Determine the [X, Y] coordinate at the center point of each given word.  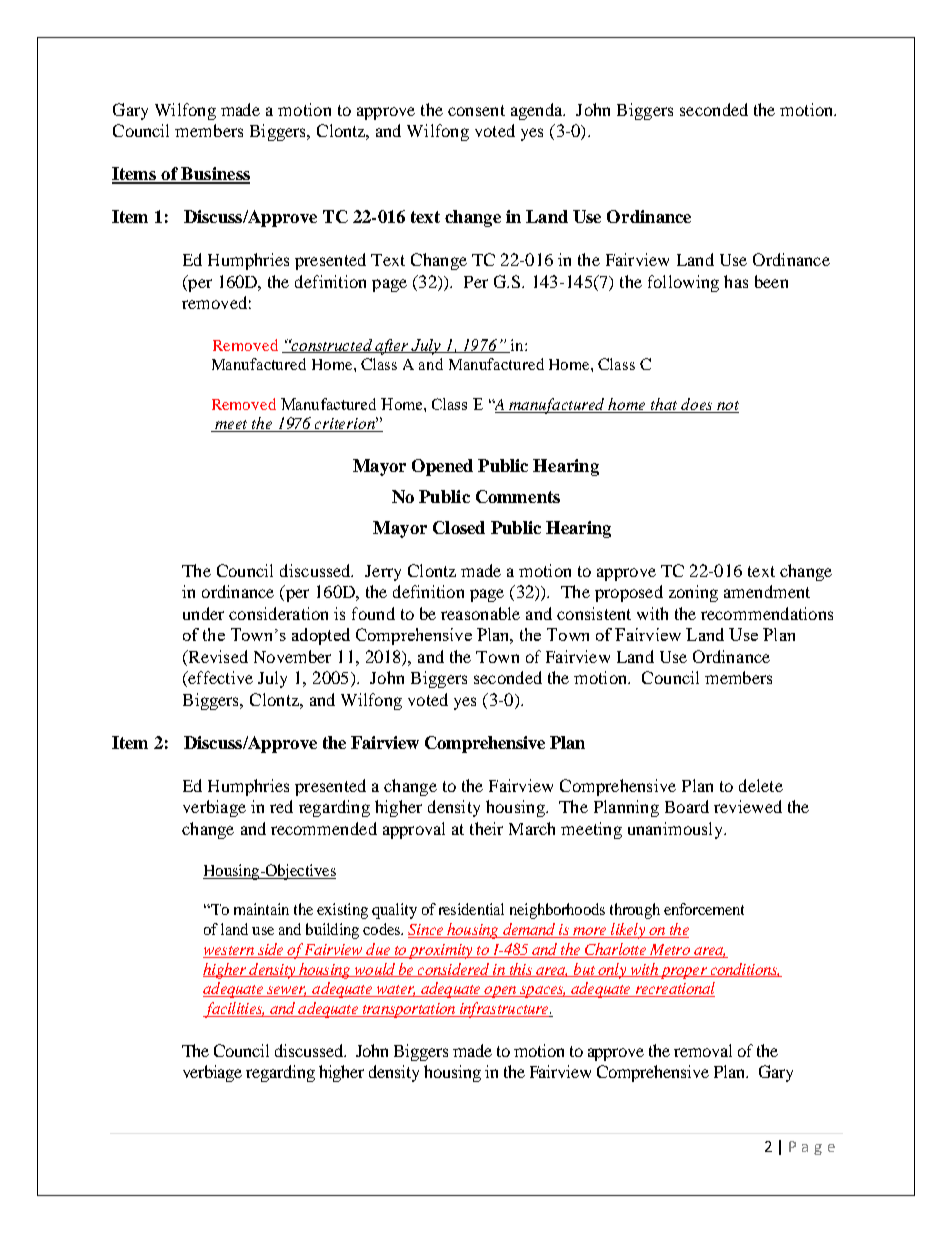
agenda [538, 111]
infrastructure [504, 1010]
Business [214, 175]
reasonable [480, 613]
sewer [286, 991]
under [203, 613]
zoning [693, 593]
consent [476, 110]
